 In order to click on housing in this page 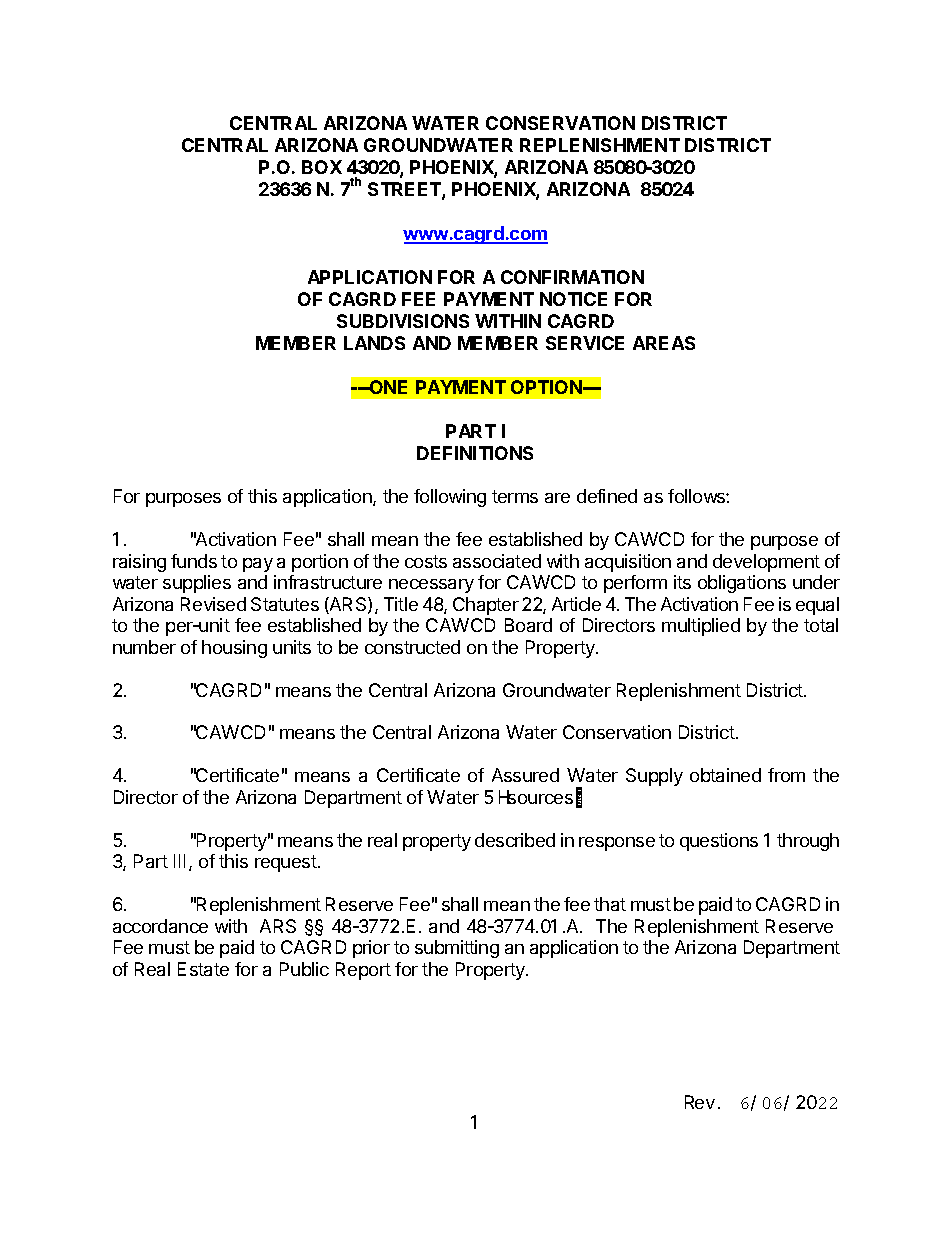, I will do `click(234, 649)`.
